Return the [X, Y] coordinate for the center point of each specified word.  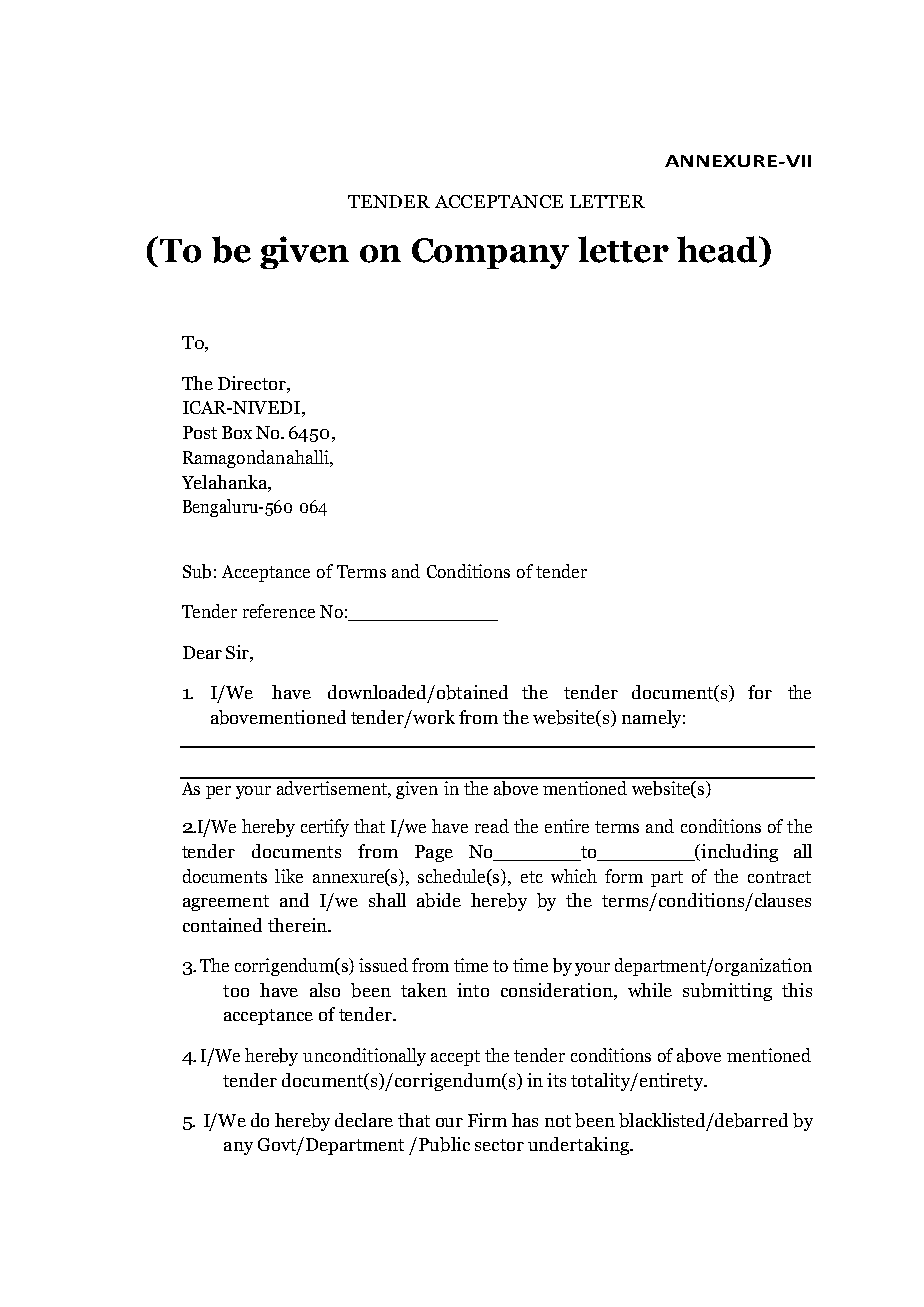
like [289, 876]
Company [490, 253]
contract [779, 877]
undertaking [579, 1146]
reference [279, 611]
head [718, 249]
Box [237, 432]
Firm [487, 1120]
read [492, 826]
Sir [238, 652]
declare [364, 1120]
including [738, 853]
